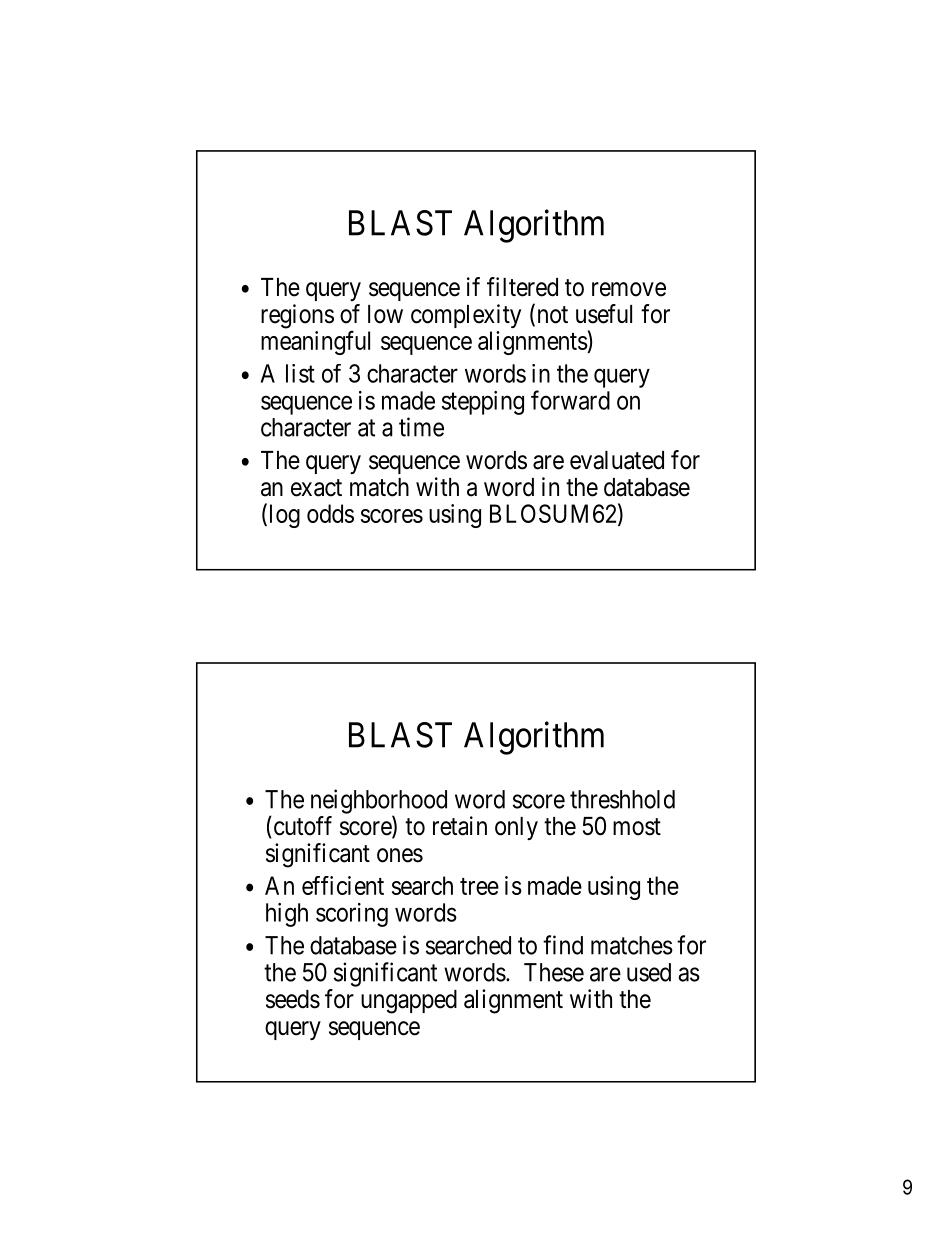 The height and width of the screenshot is (1233, 952). What do you see at coordinates (297, 316) in the screenshot?
I see `regions` at bounding box center [297, 316].
